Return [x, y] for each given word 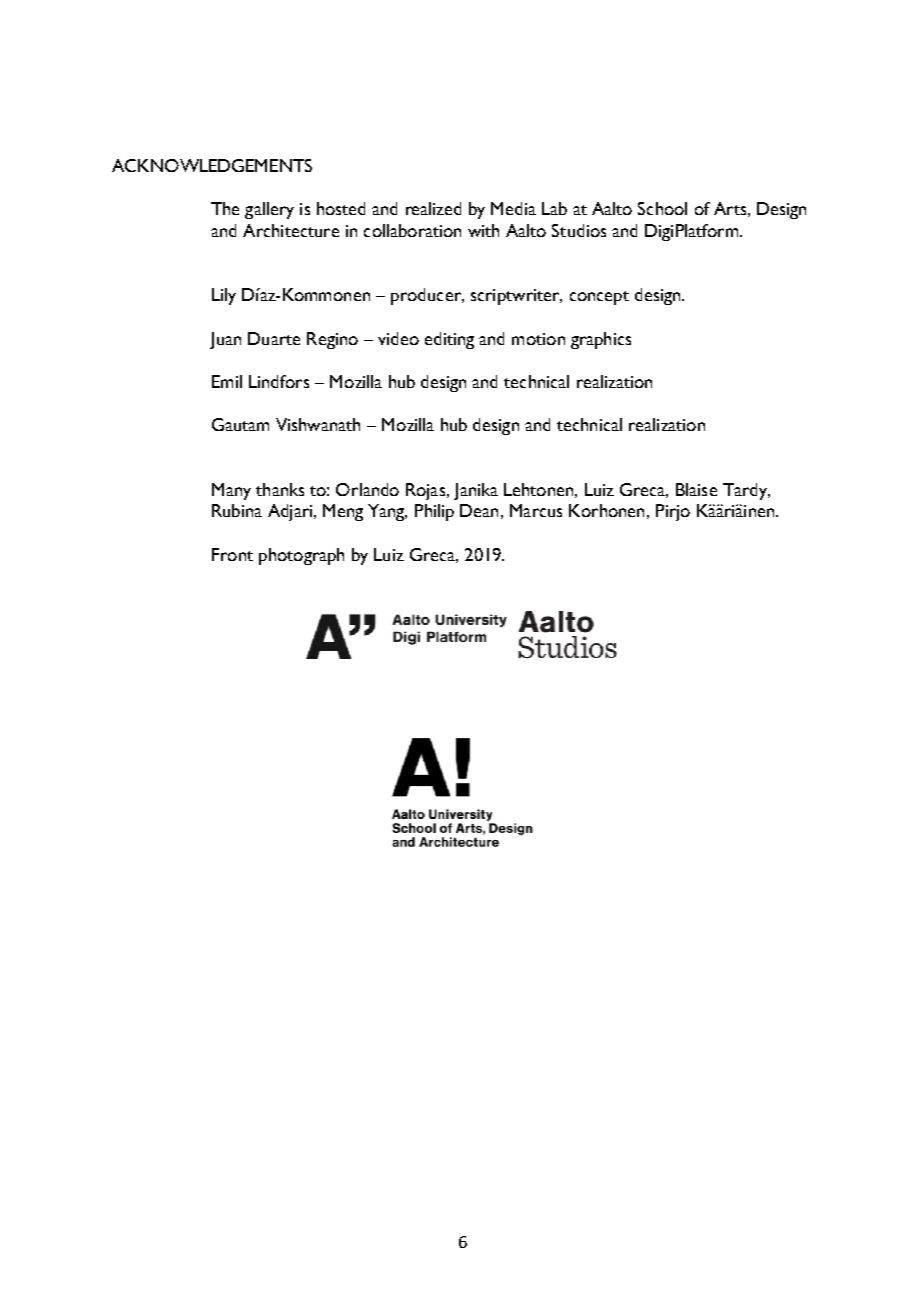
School [662, 208]
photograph [301, 556]
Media [513, 208]
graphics [601, 340]
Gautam [240, 424]
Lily [224, 296]
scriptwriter [516, 297]
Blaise [696, 489]
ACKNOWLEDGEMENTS [212, 165]
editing [449, 340]
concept [599, 298]
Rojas [427, 491]
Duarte [274, 338]
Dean [479, 510]
